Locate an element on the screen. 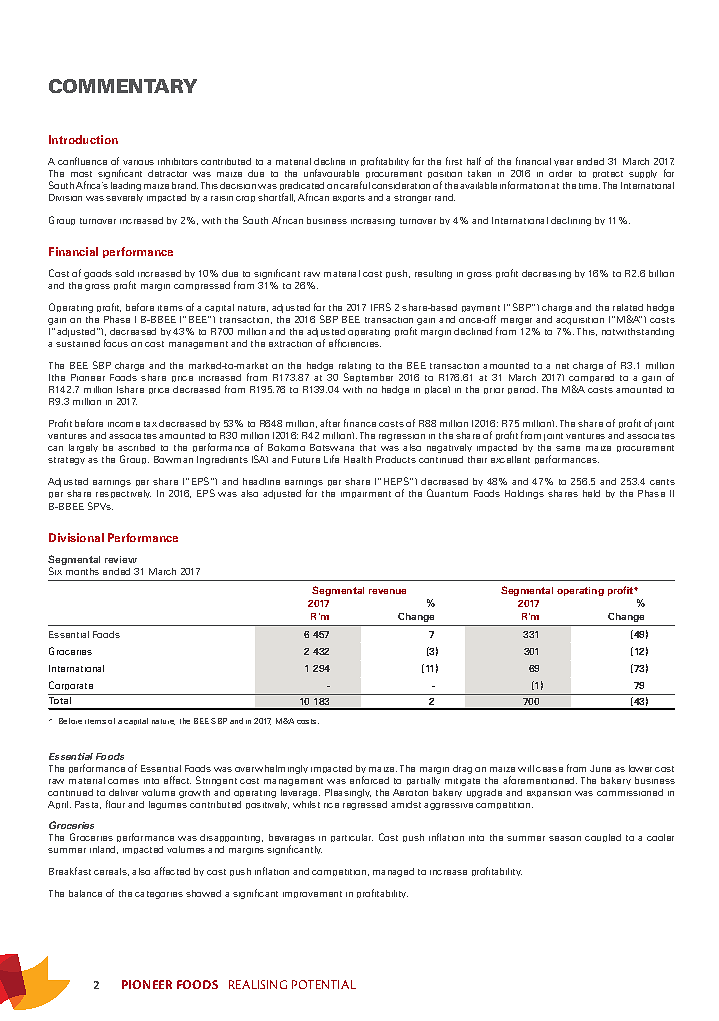  relating is located at coordinates (355, 368).
